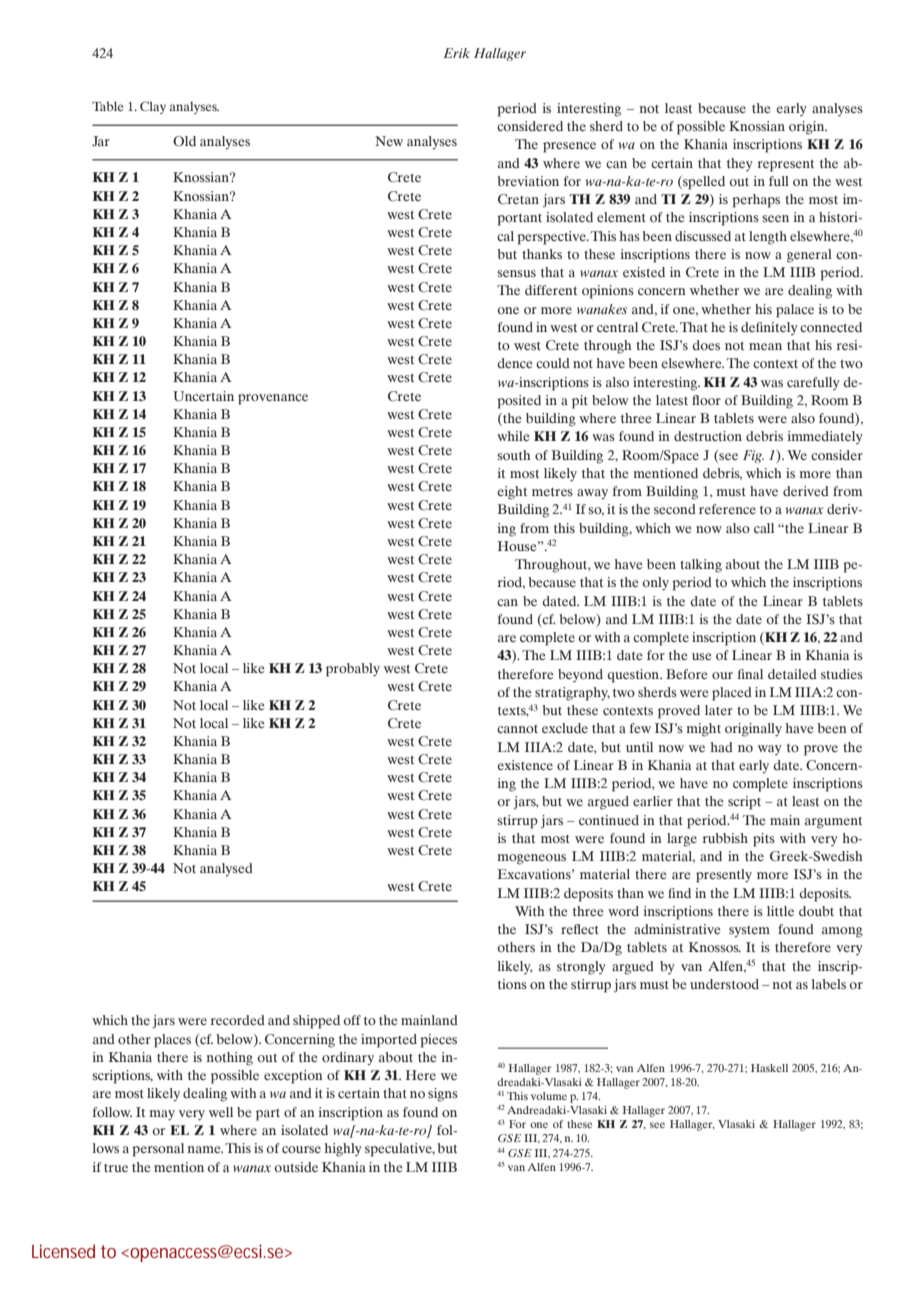  What do you see at coordinates (551, 290) in the screenshot?
I see `different` at bounding box center [551, 290].
